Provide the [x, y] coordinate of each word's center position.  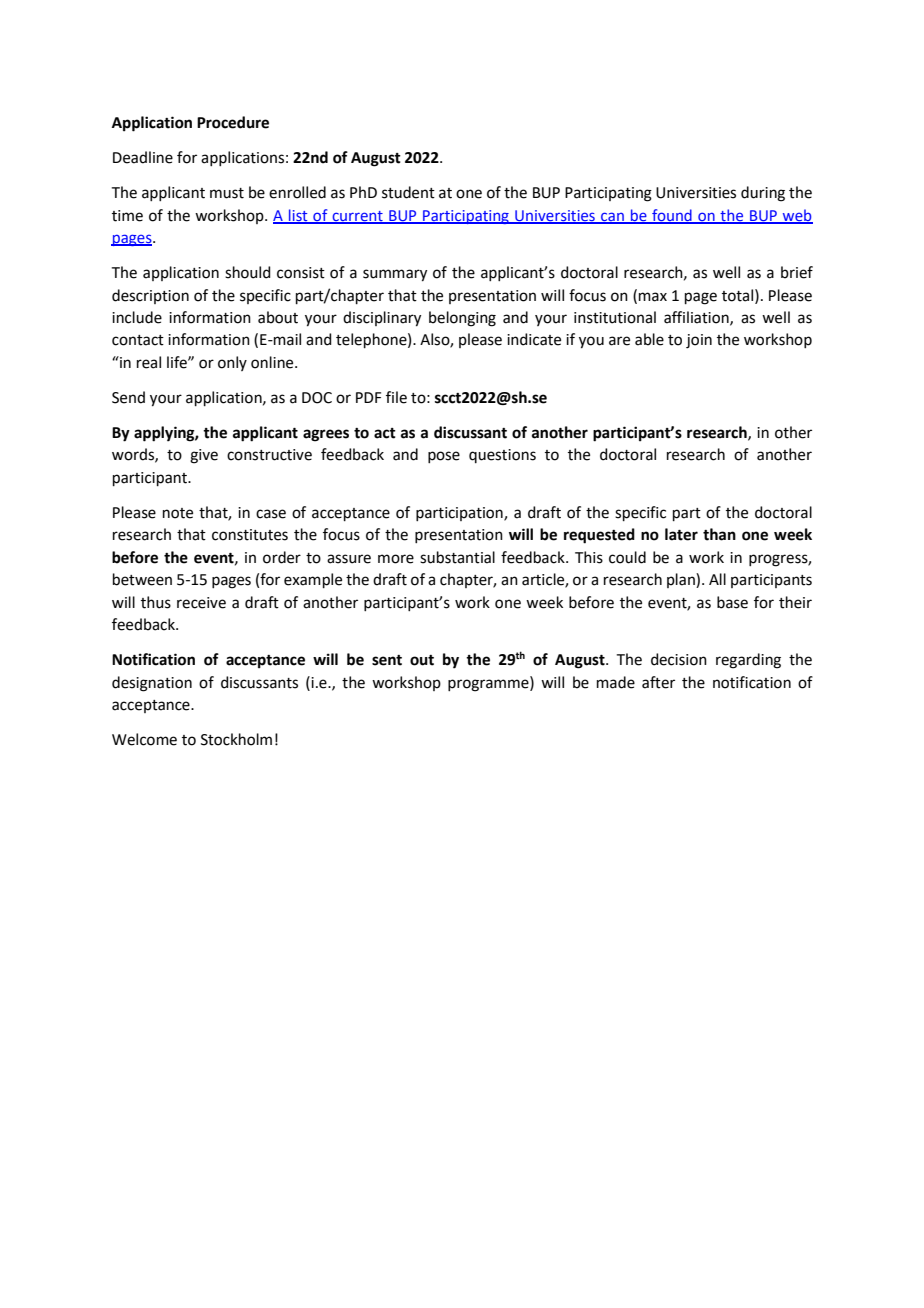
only [232, 363]
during [763, 194]
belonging [462, 319]
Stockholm [236, 739]
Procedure [233, 122]
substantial [457, 557]
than [719, 534]
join [699, 341]
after [658, 682]
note [178, 513]
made [616, 682]
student [408, 192]
